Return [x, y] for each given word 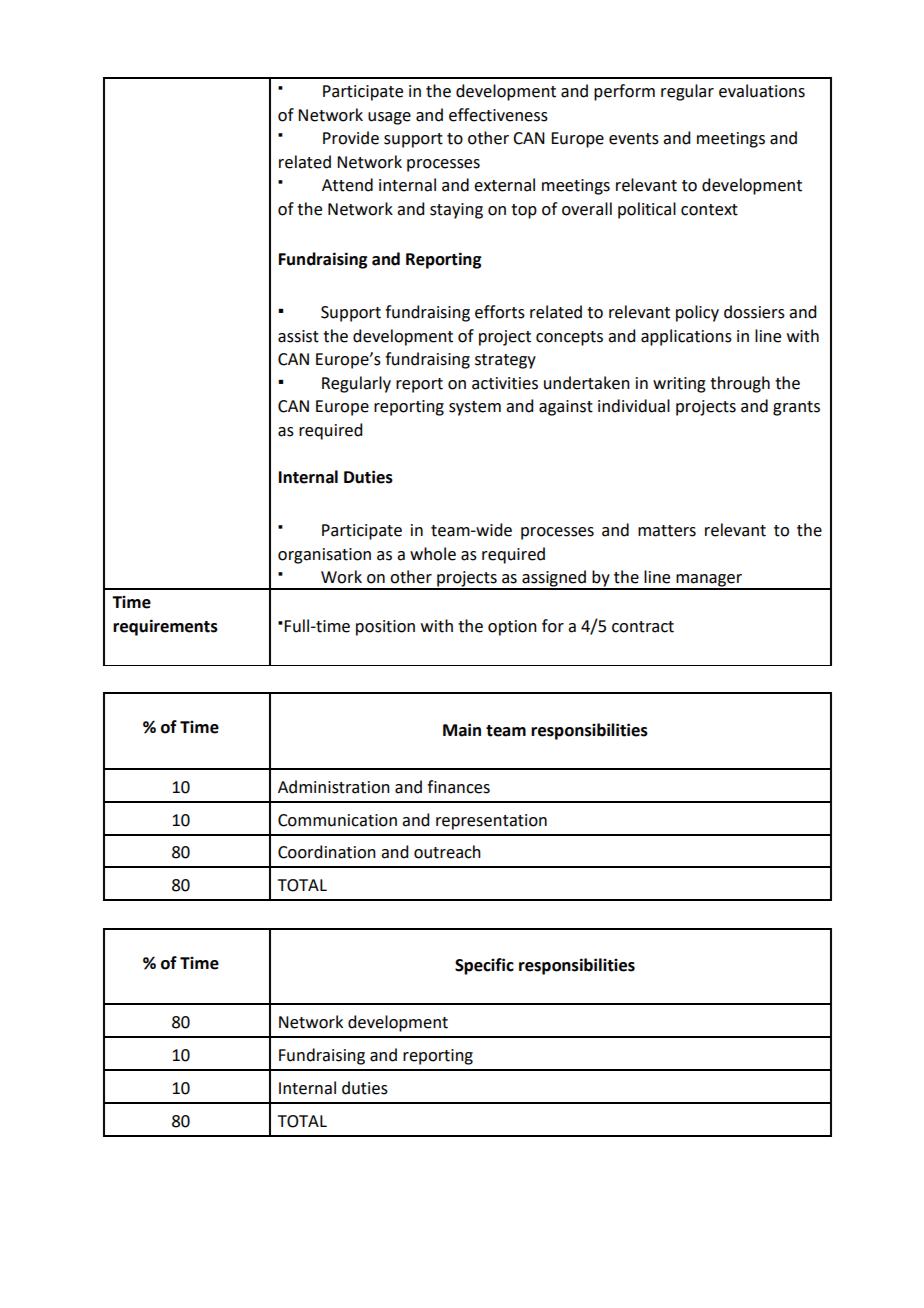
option [512, 628]
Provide [351, 138]
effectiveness [498, 115]
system [475, 408]
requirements [165, 627]
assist [298, 336]
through [740, 384]
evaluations [762, 91]
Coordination [327, 852]
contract [643, 627]
